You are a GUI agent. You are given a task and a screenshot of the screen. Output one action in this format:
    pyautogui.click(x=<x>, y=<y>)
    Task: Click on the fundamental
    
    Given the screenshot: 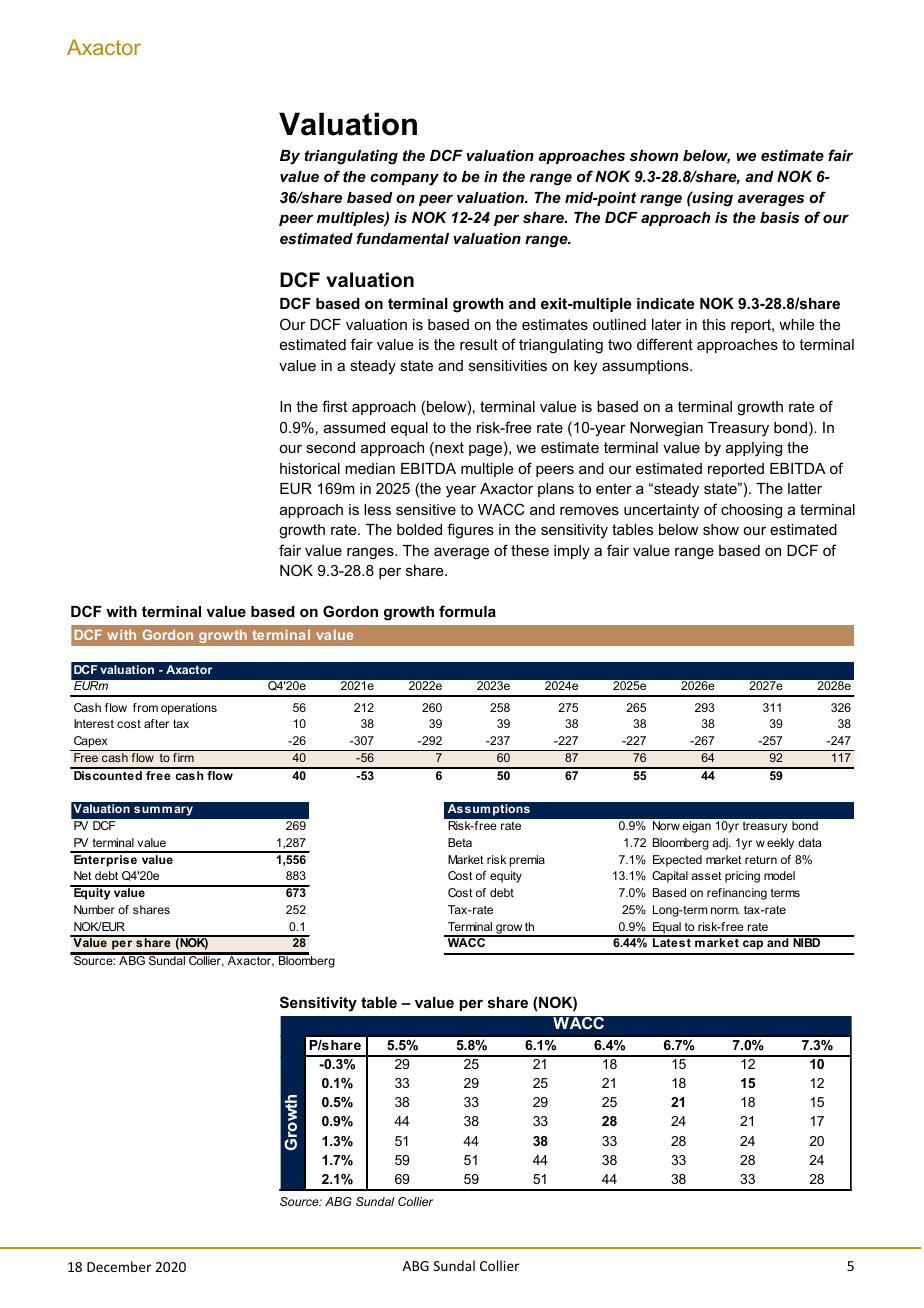 What is the action you would take?
    pyautogui.click(x=403, y=238)
